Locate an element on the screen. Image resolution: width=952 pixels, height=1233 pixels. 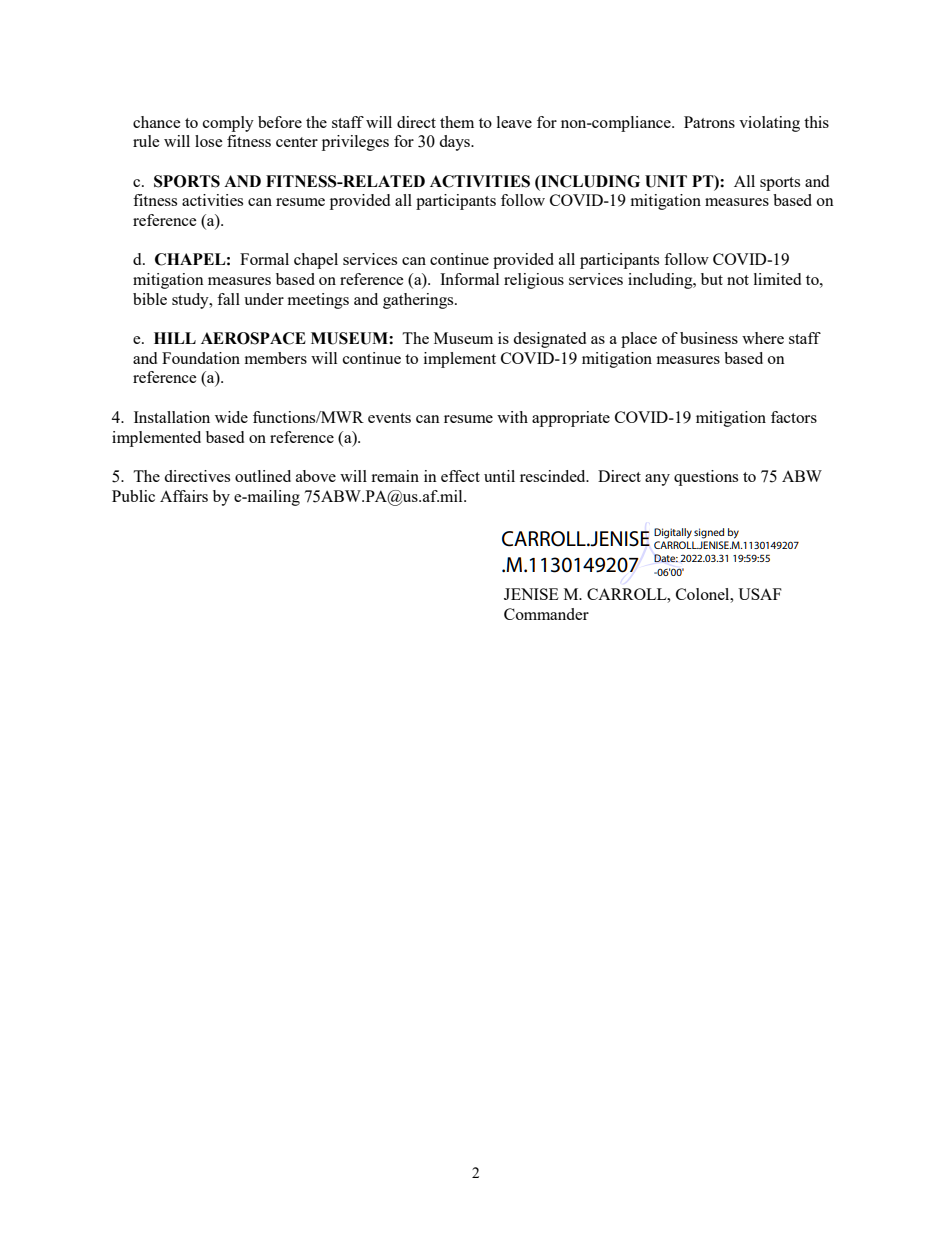
days is located at coordinates (455, 143).
